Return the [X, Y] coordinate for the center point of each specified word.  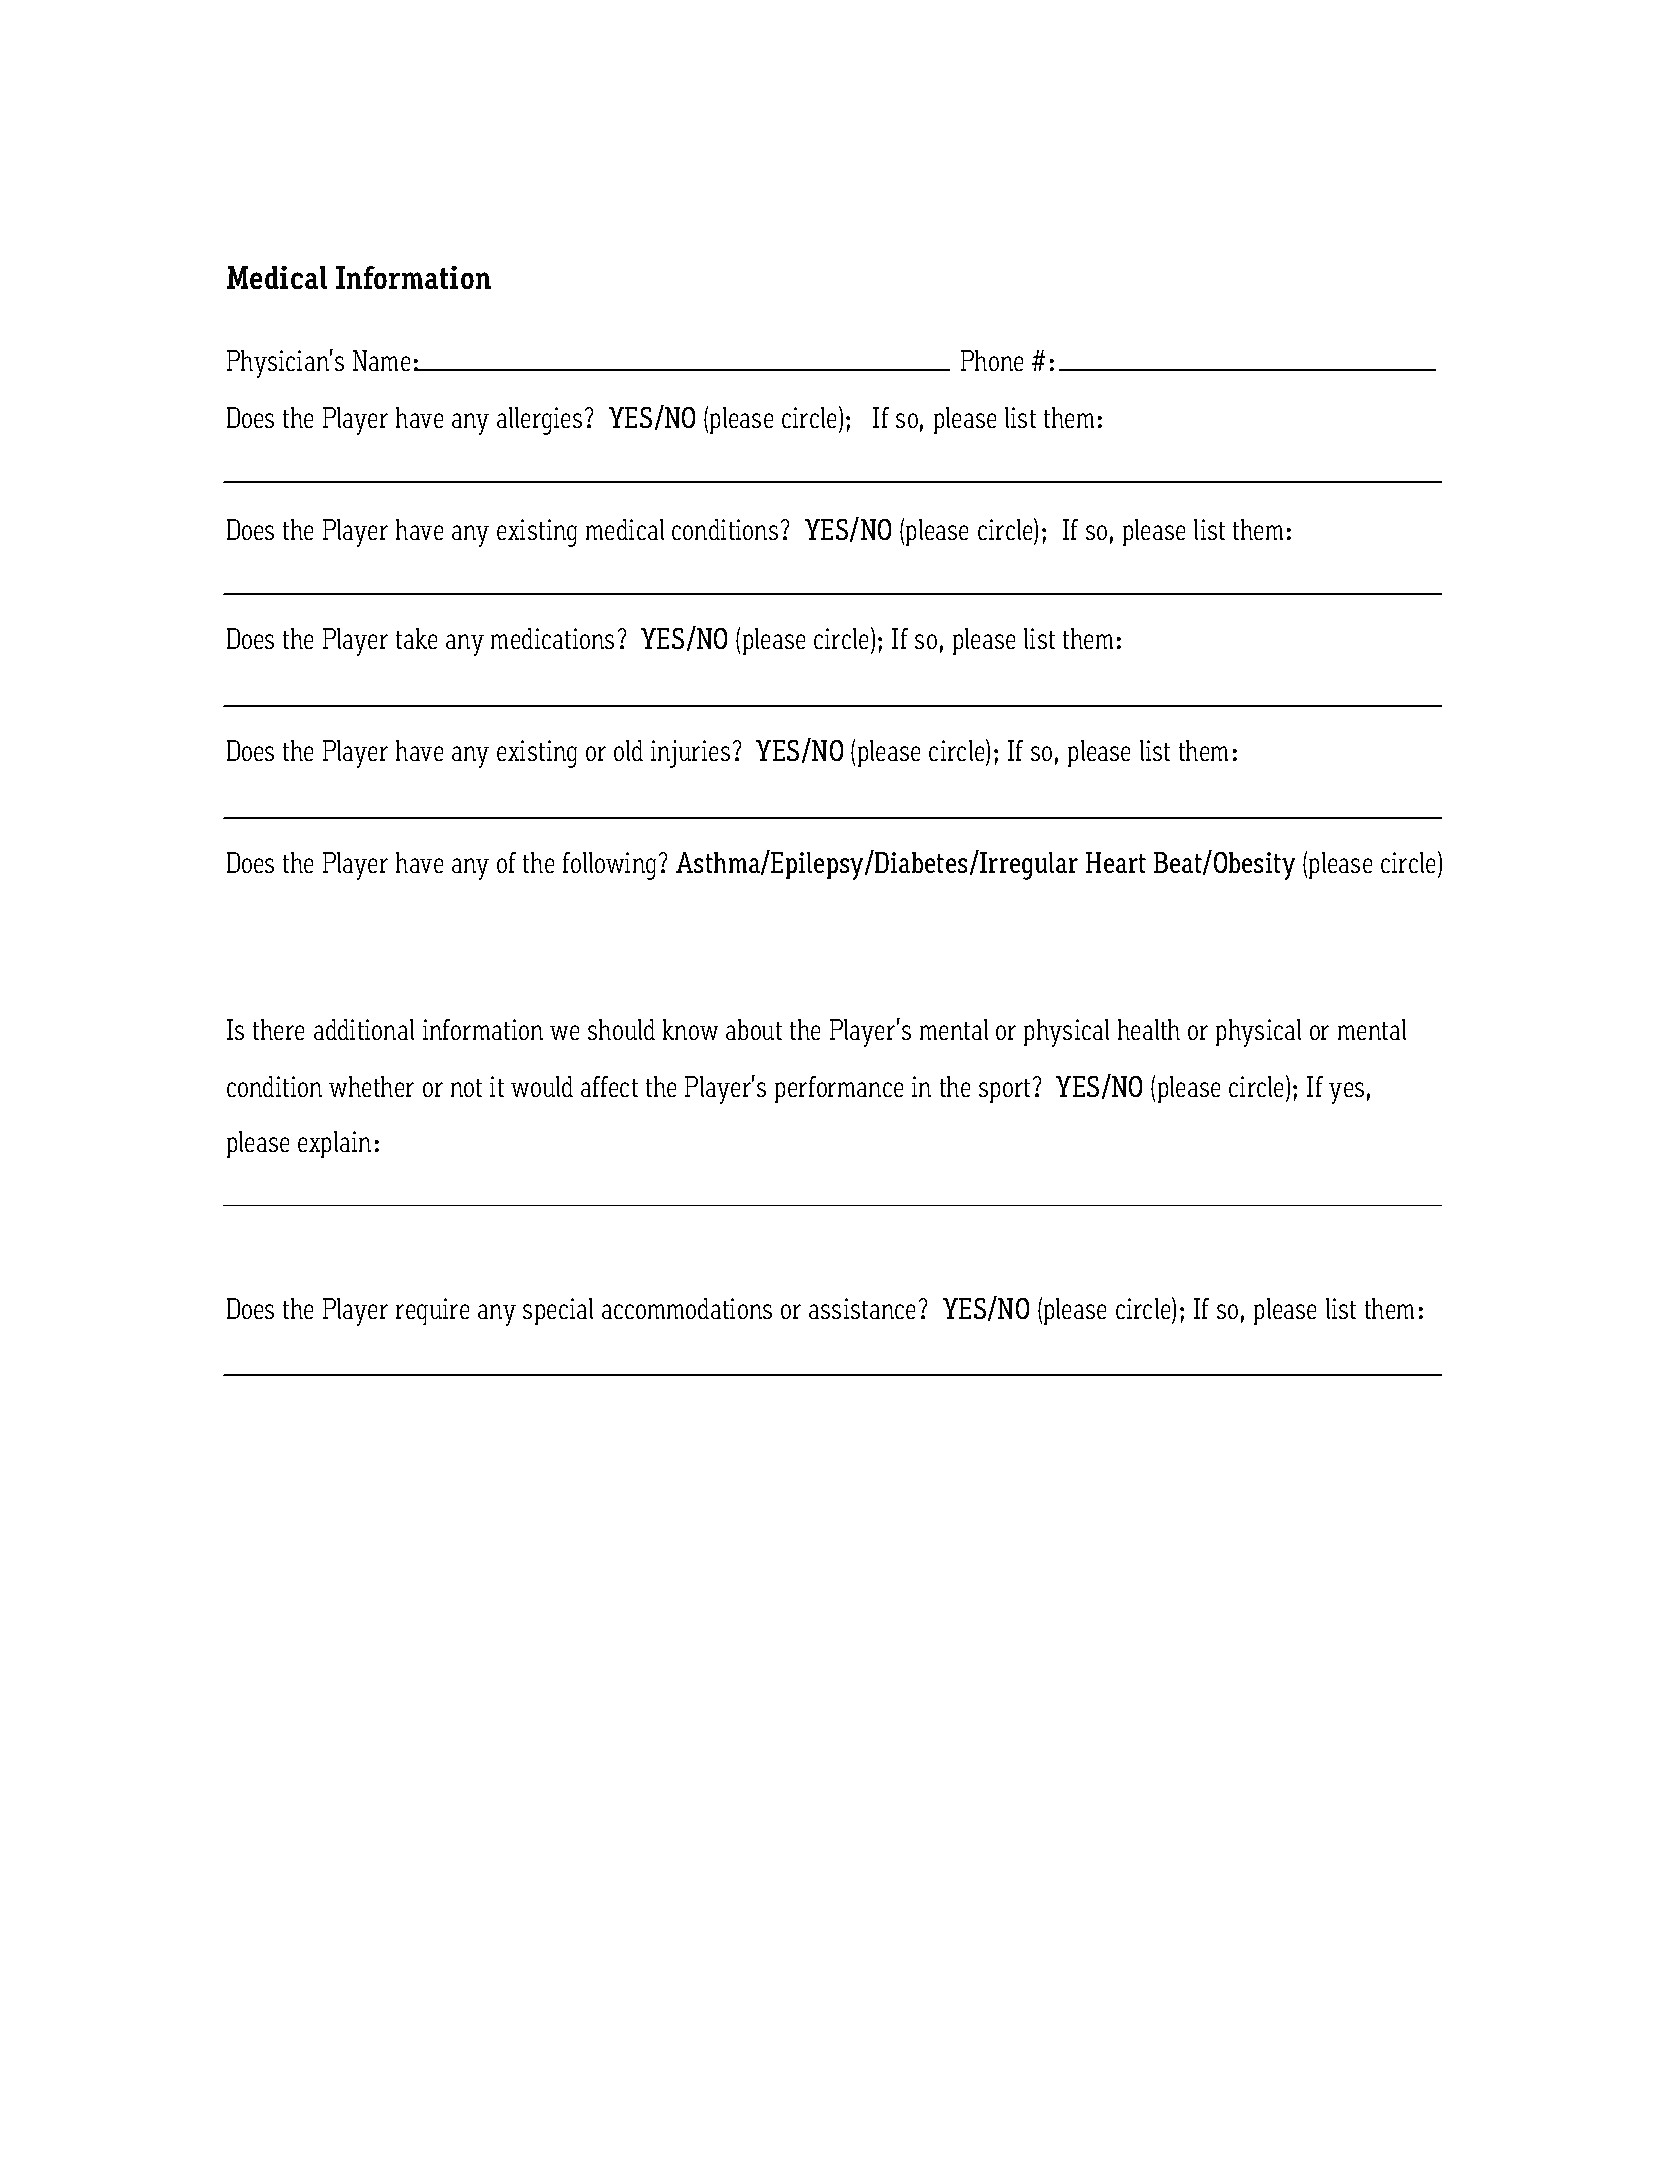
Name [381, 360]
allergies [539, 421]
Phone [992, 360]
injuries [690, 754]
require [432, 1311]
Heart [1116, 862]
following [609, 866]
